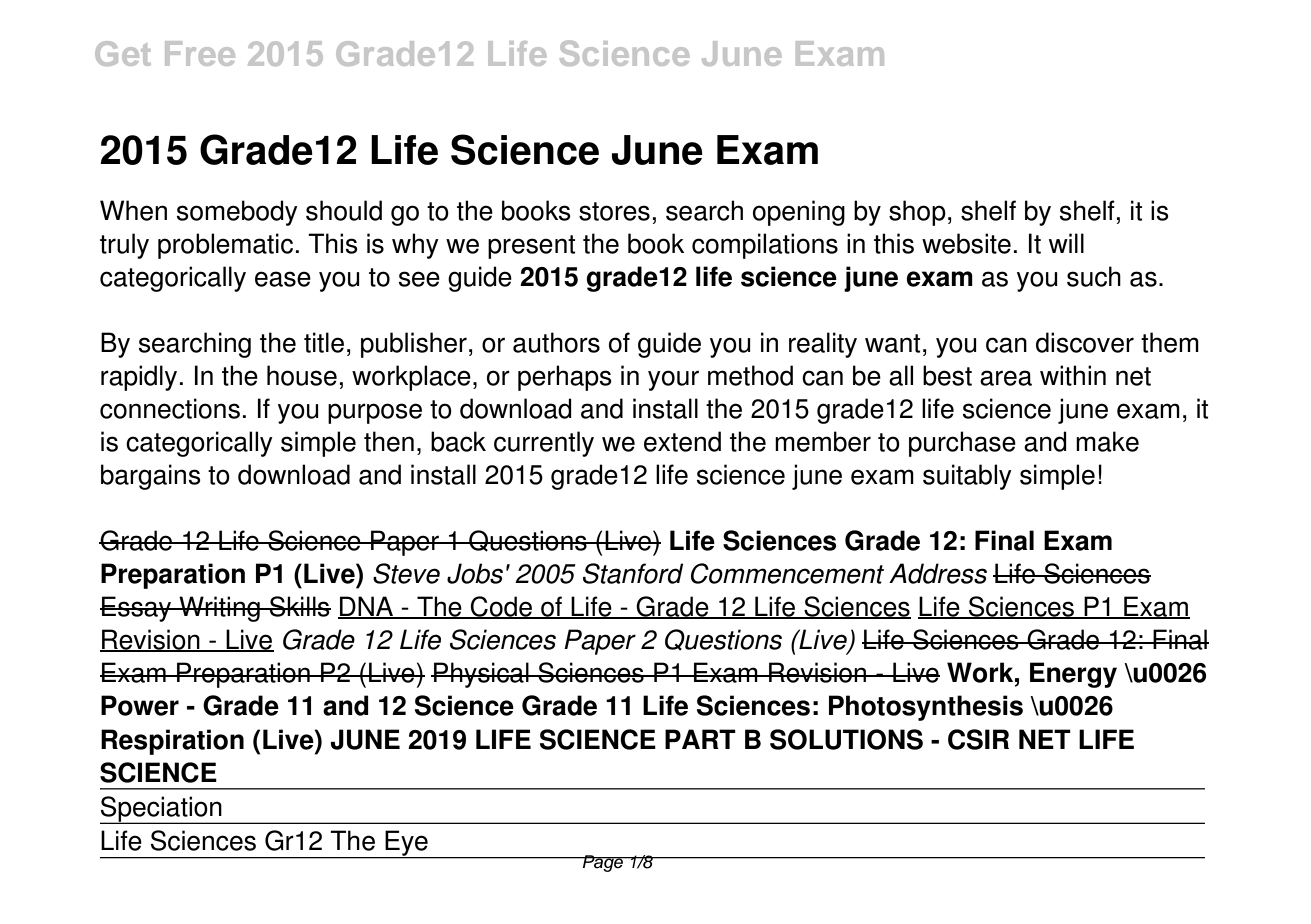  Describe the element at coordinates (162, 810) in the document. I see `Speciation` at that location.
